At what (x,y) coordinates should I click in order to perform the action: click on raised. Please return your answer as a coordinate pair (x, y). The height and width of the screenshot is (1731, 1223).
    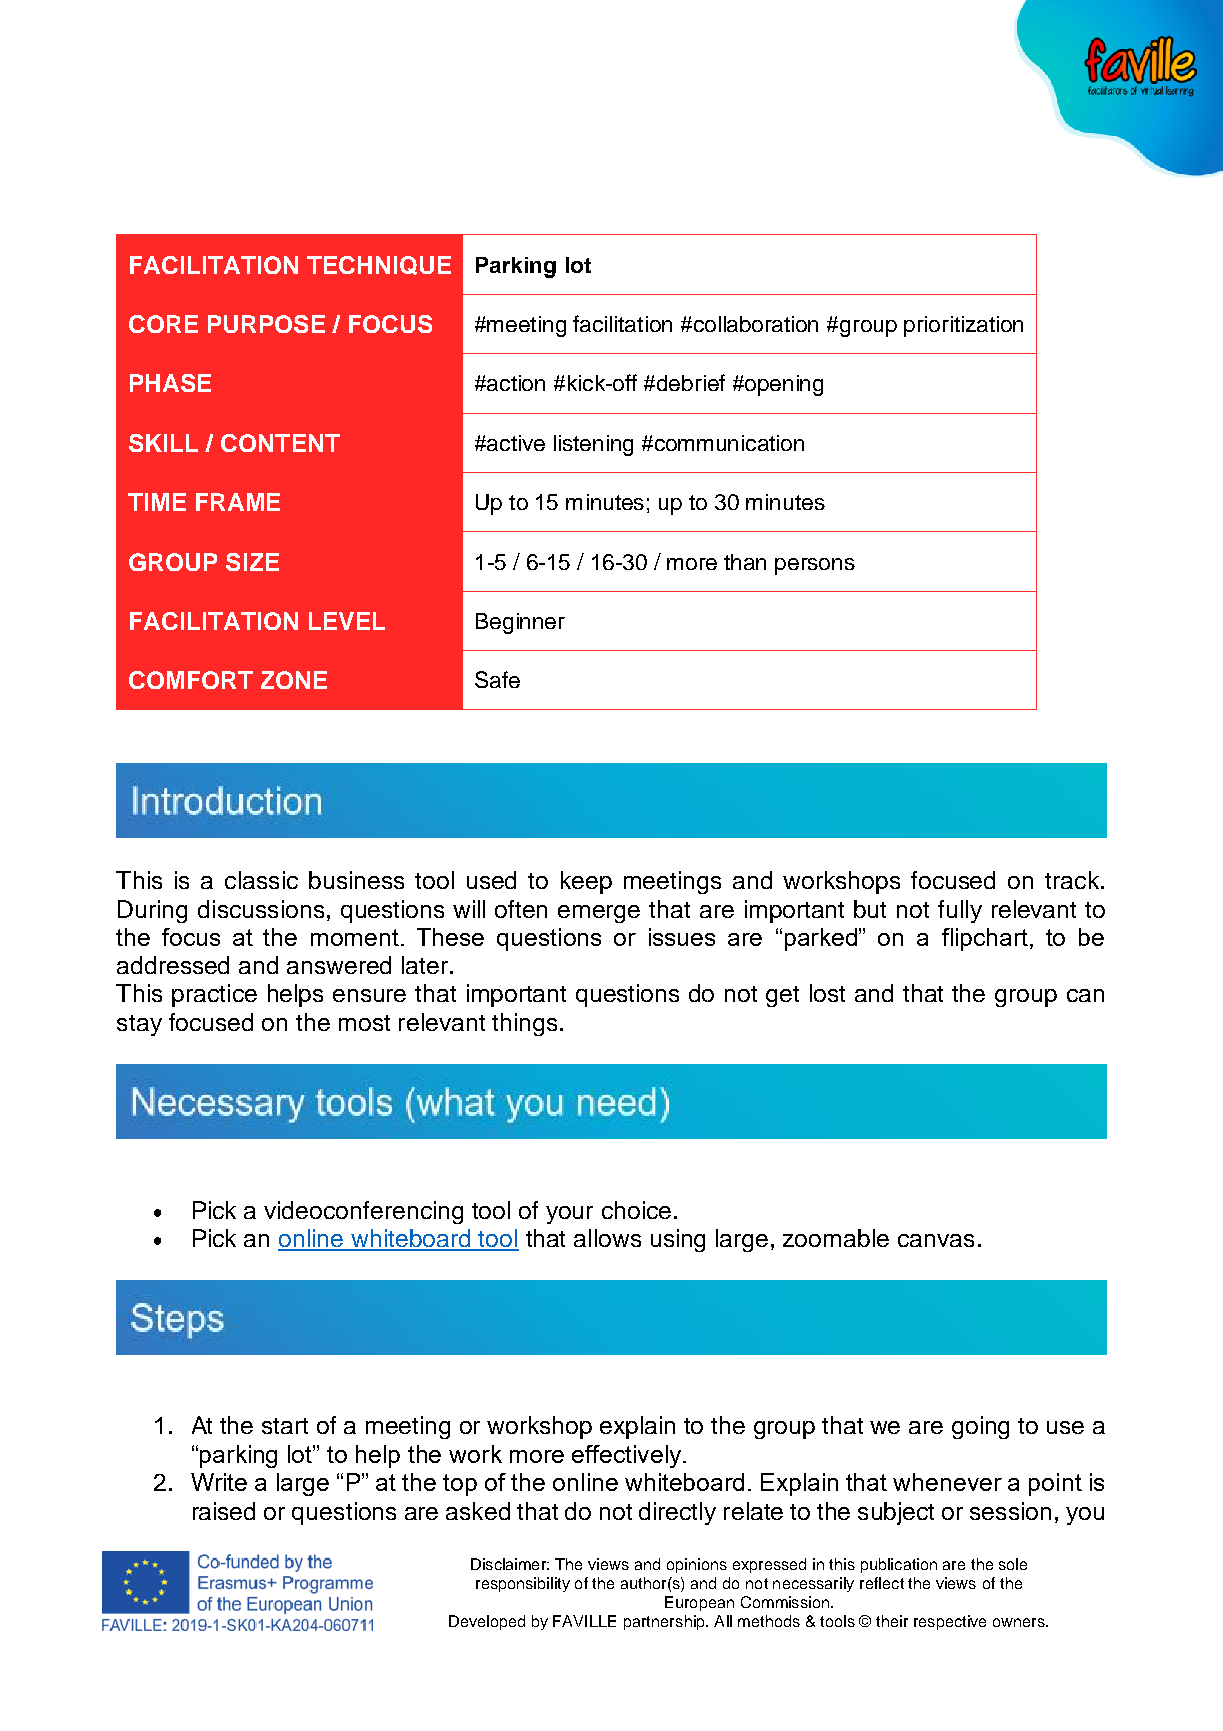
    Looking at the image, I should click on (224, 1511).
